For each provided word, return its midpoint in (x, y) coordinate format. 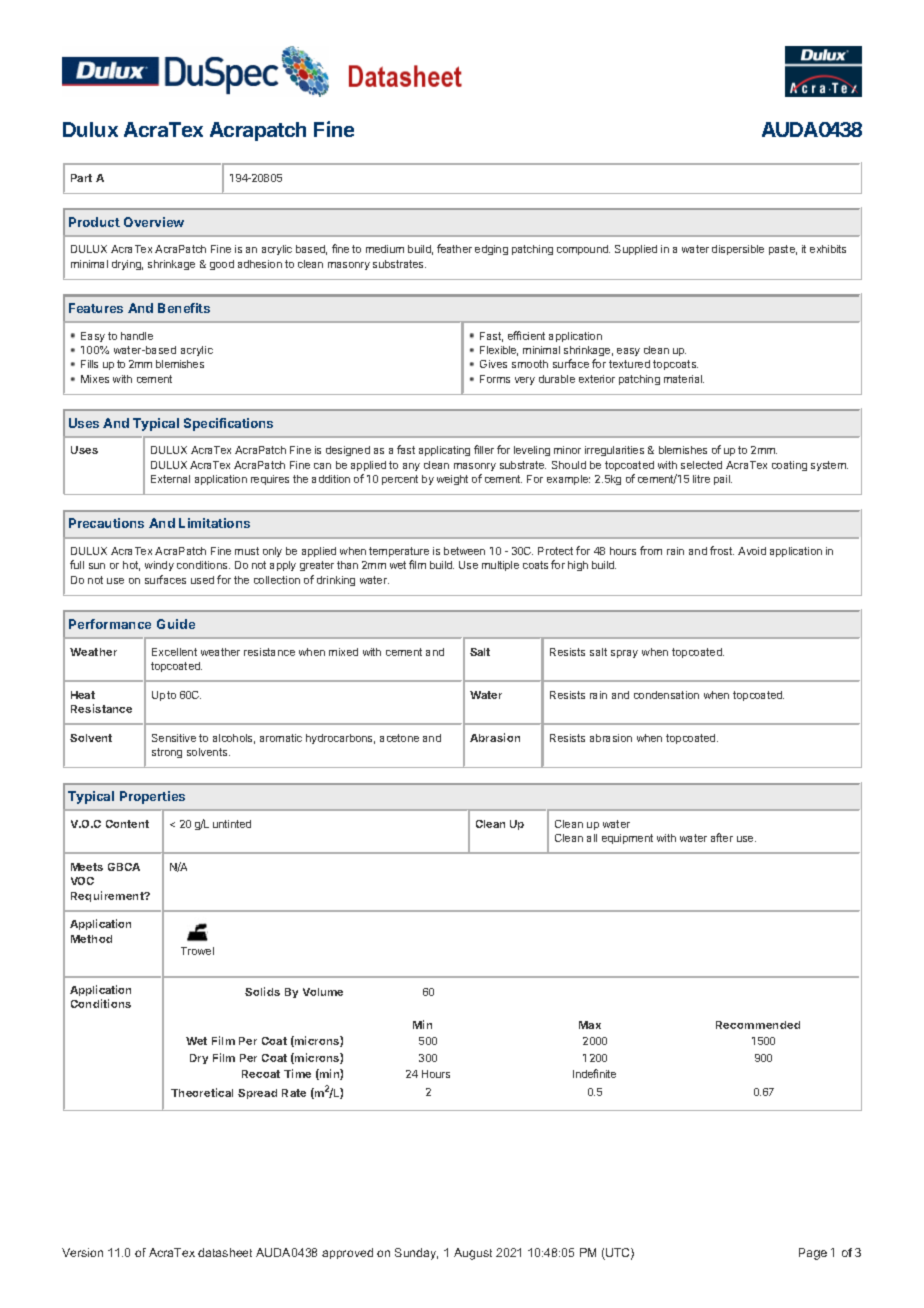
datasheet (225, 1252)
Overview (154, 222)
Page (813, 1254)
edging (491, 250)
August (473, 1254)
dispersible (738, 250)
